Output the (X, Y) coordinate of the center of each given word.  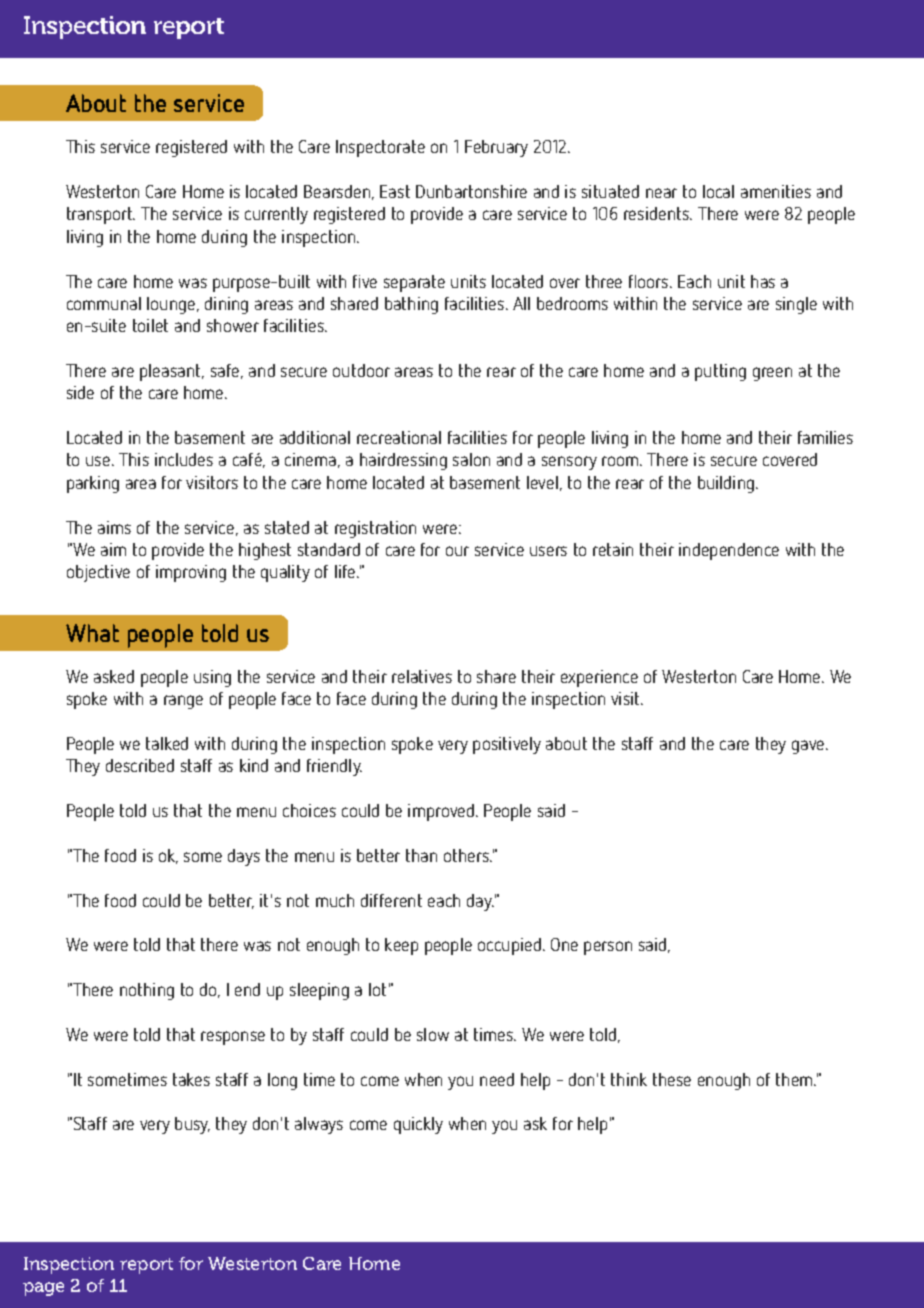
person (608, 948)
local (718, 191)
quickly (418, 1125)
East (395, 191)
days (244, 857)
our (457, 551)
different (391, 900)
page (43, 1289)
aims (114, 527)
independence (729, 551)
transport (101, 215)
